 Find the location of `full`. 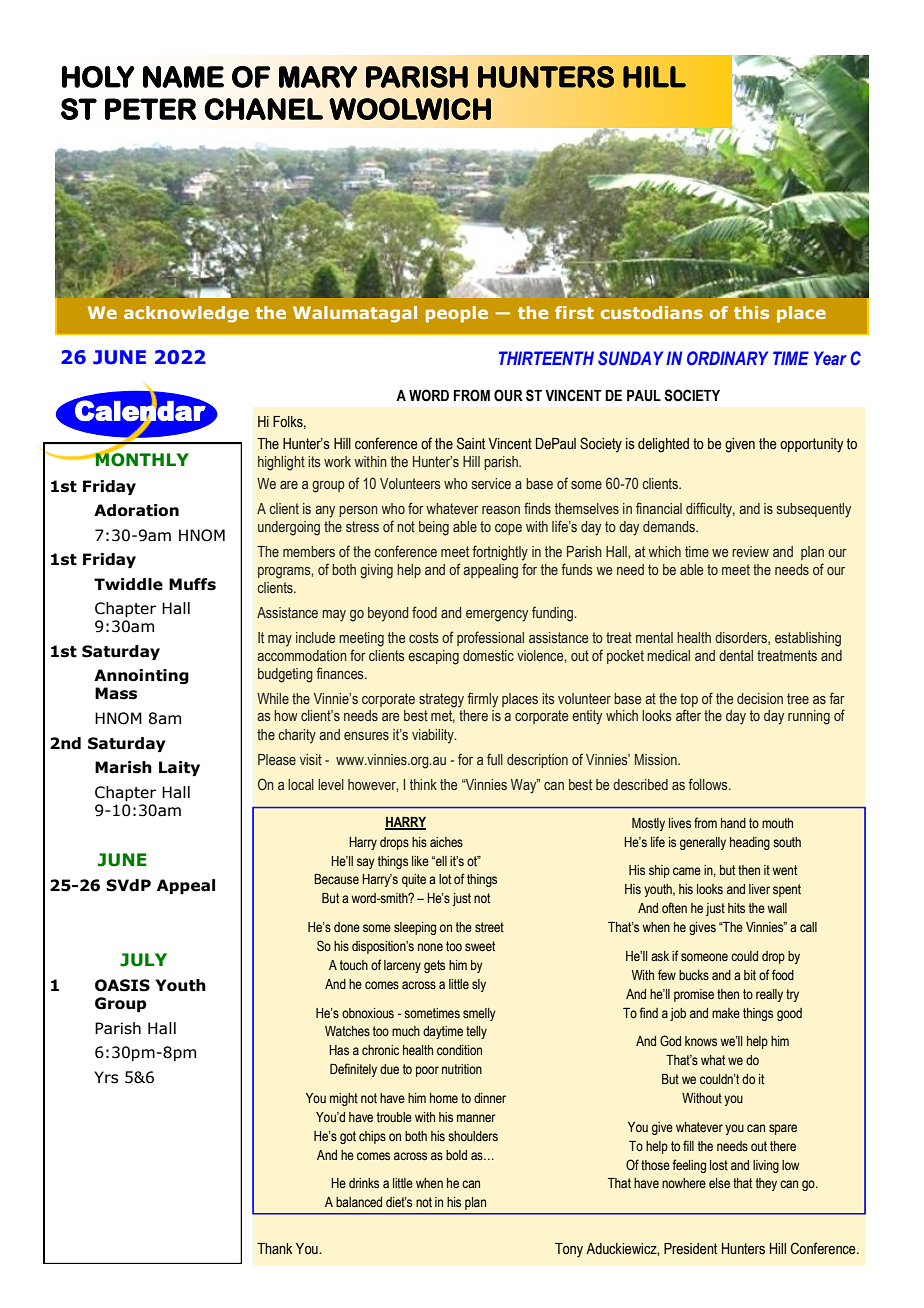

full is located at coordinates (495, 759).
